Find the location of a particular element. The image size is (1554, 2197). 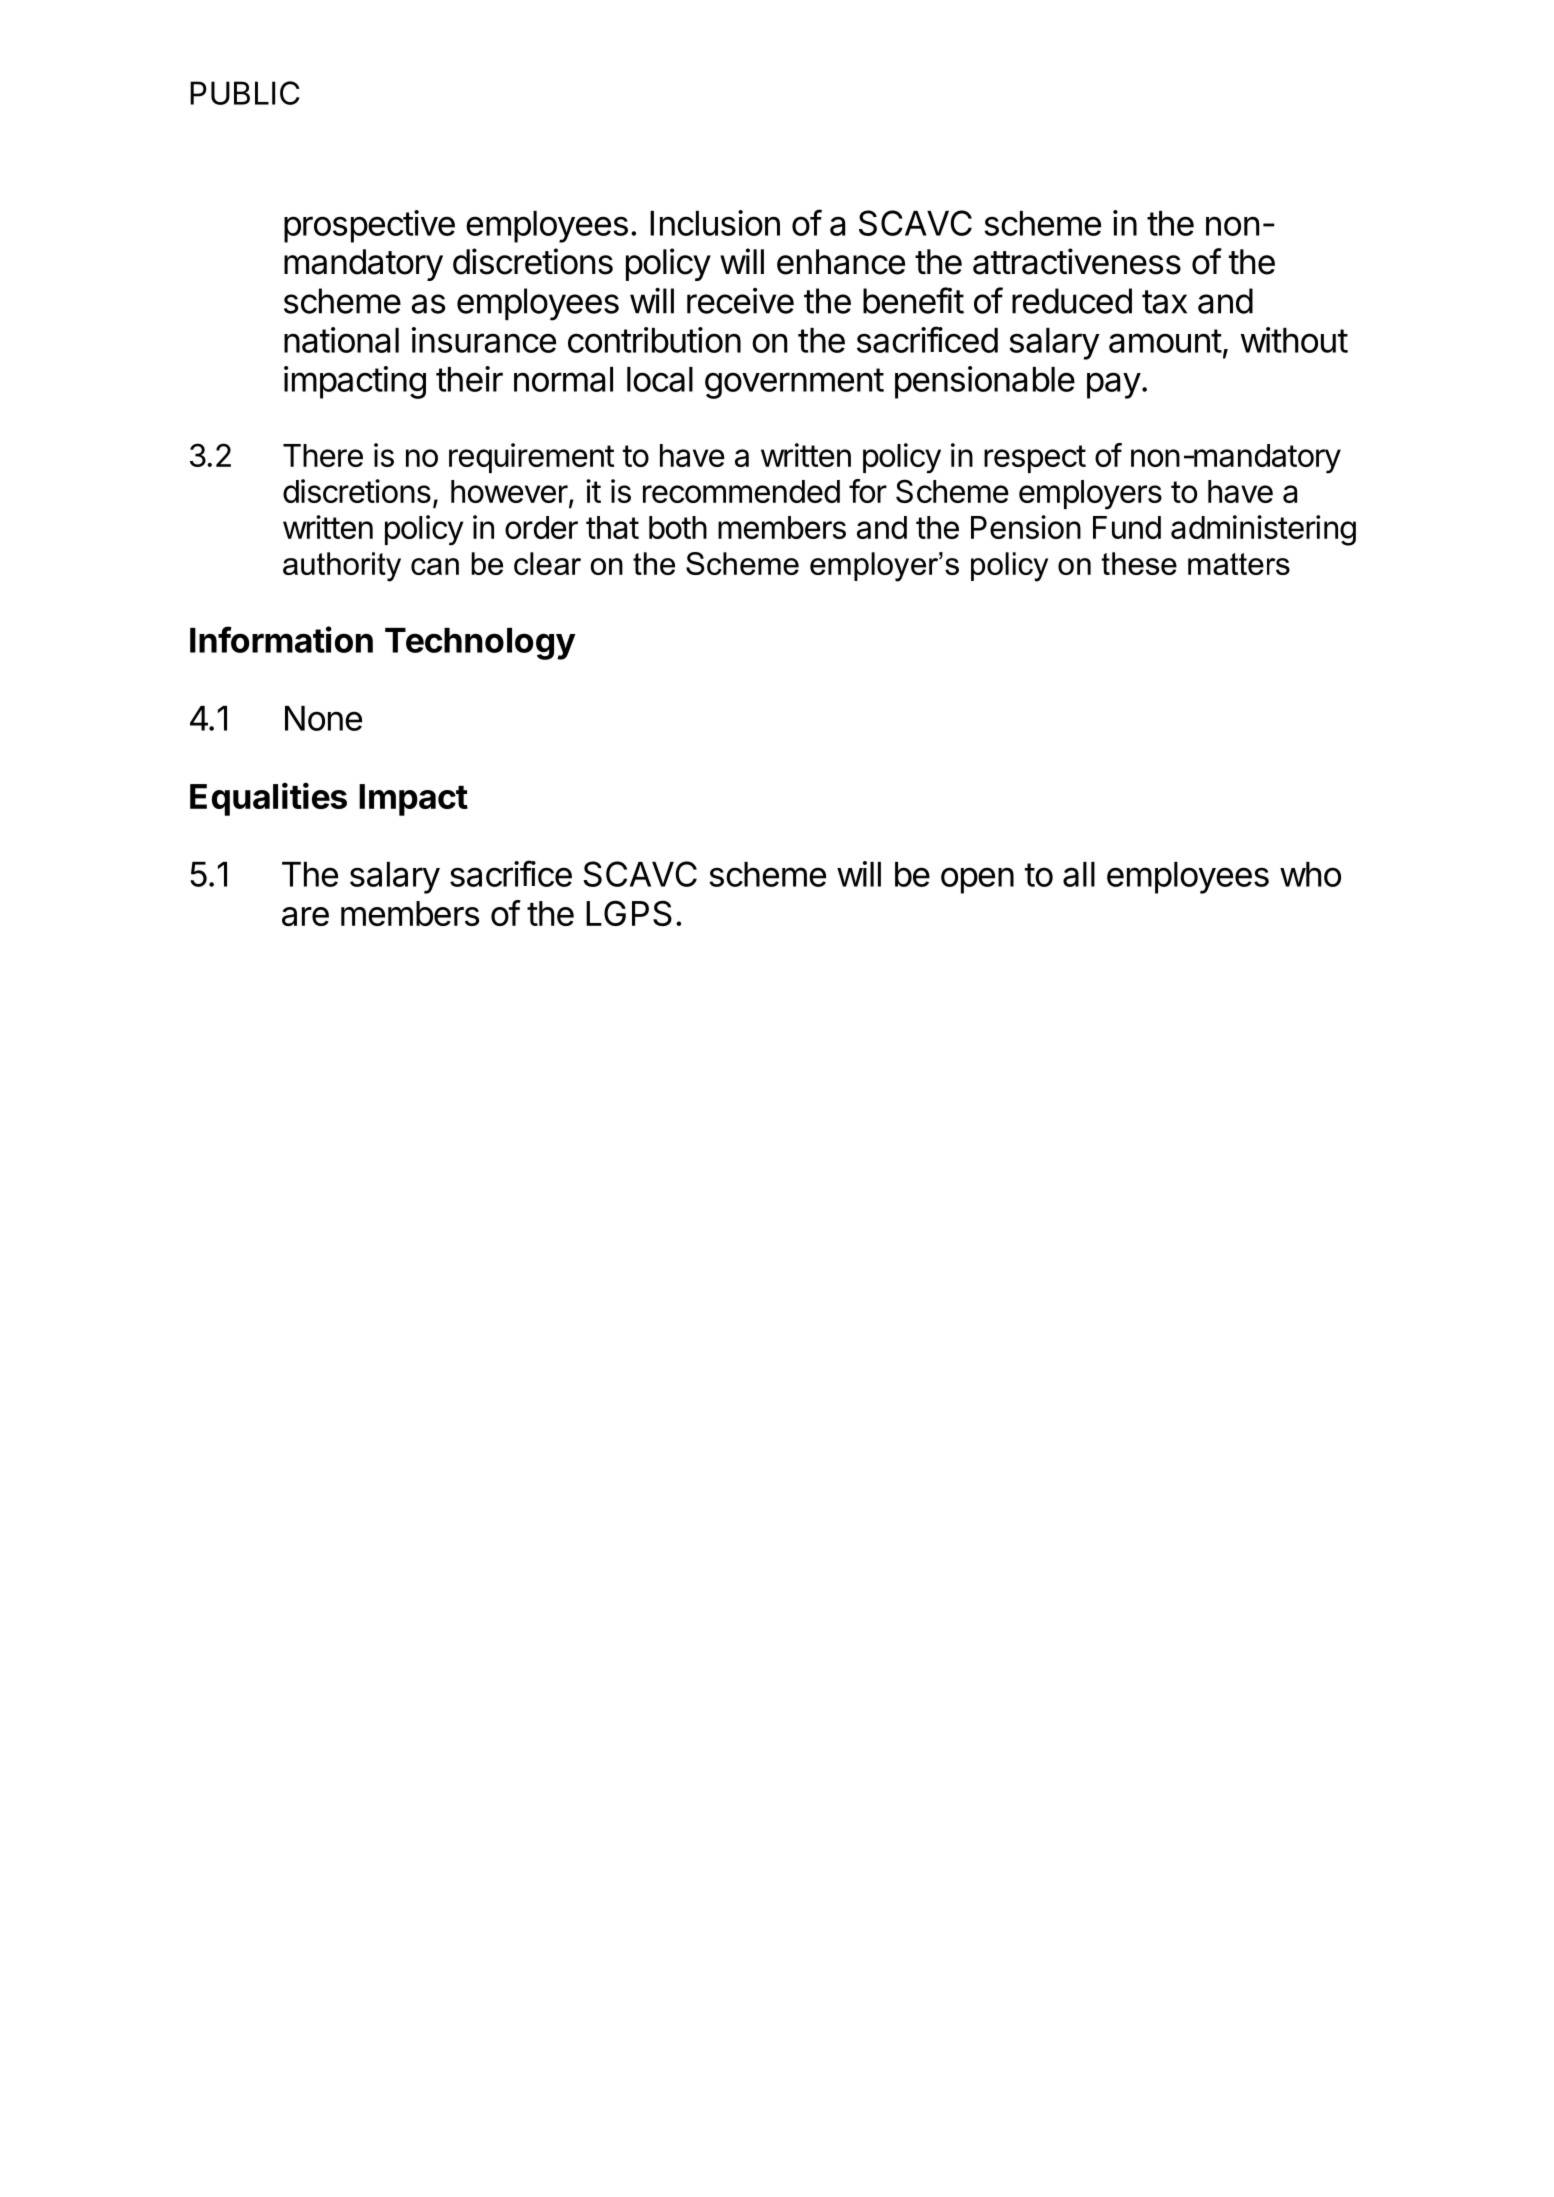

attractiveness is located at coordinates (1077, 261).
